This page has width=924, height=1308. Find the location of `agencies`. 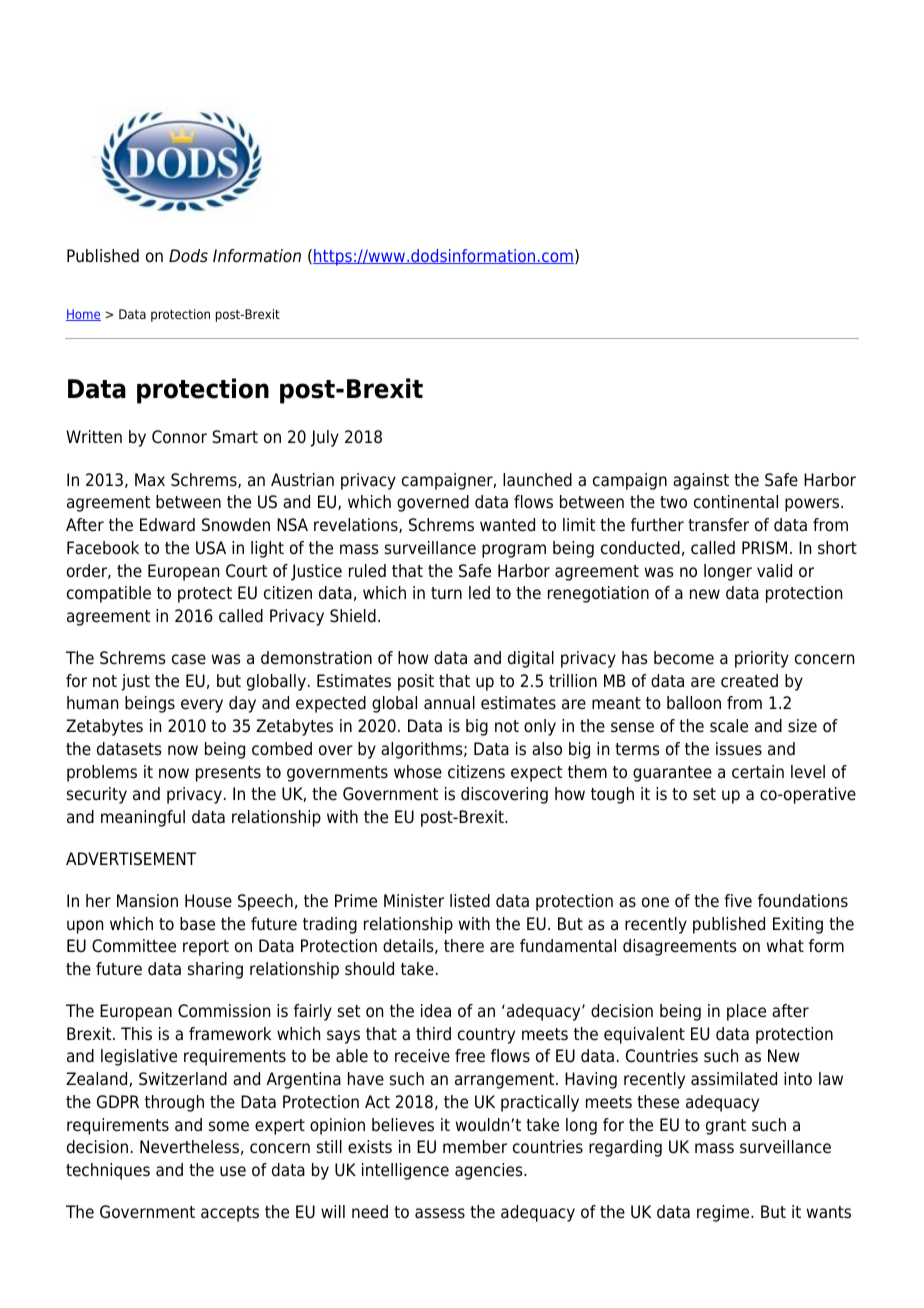

agencies is located at coordinates (490, 1171).
